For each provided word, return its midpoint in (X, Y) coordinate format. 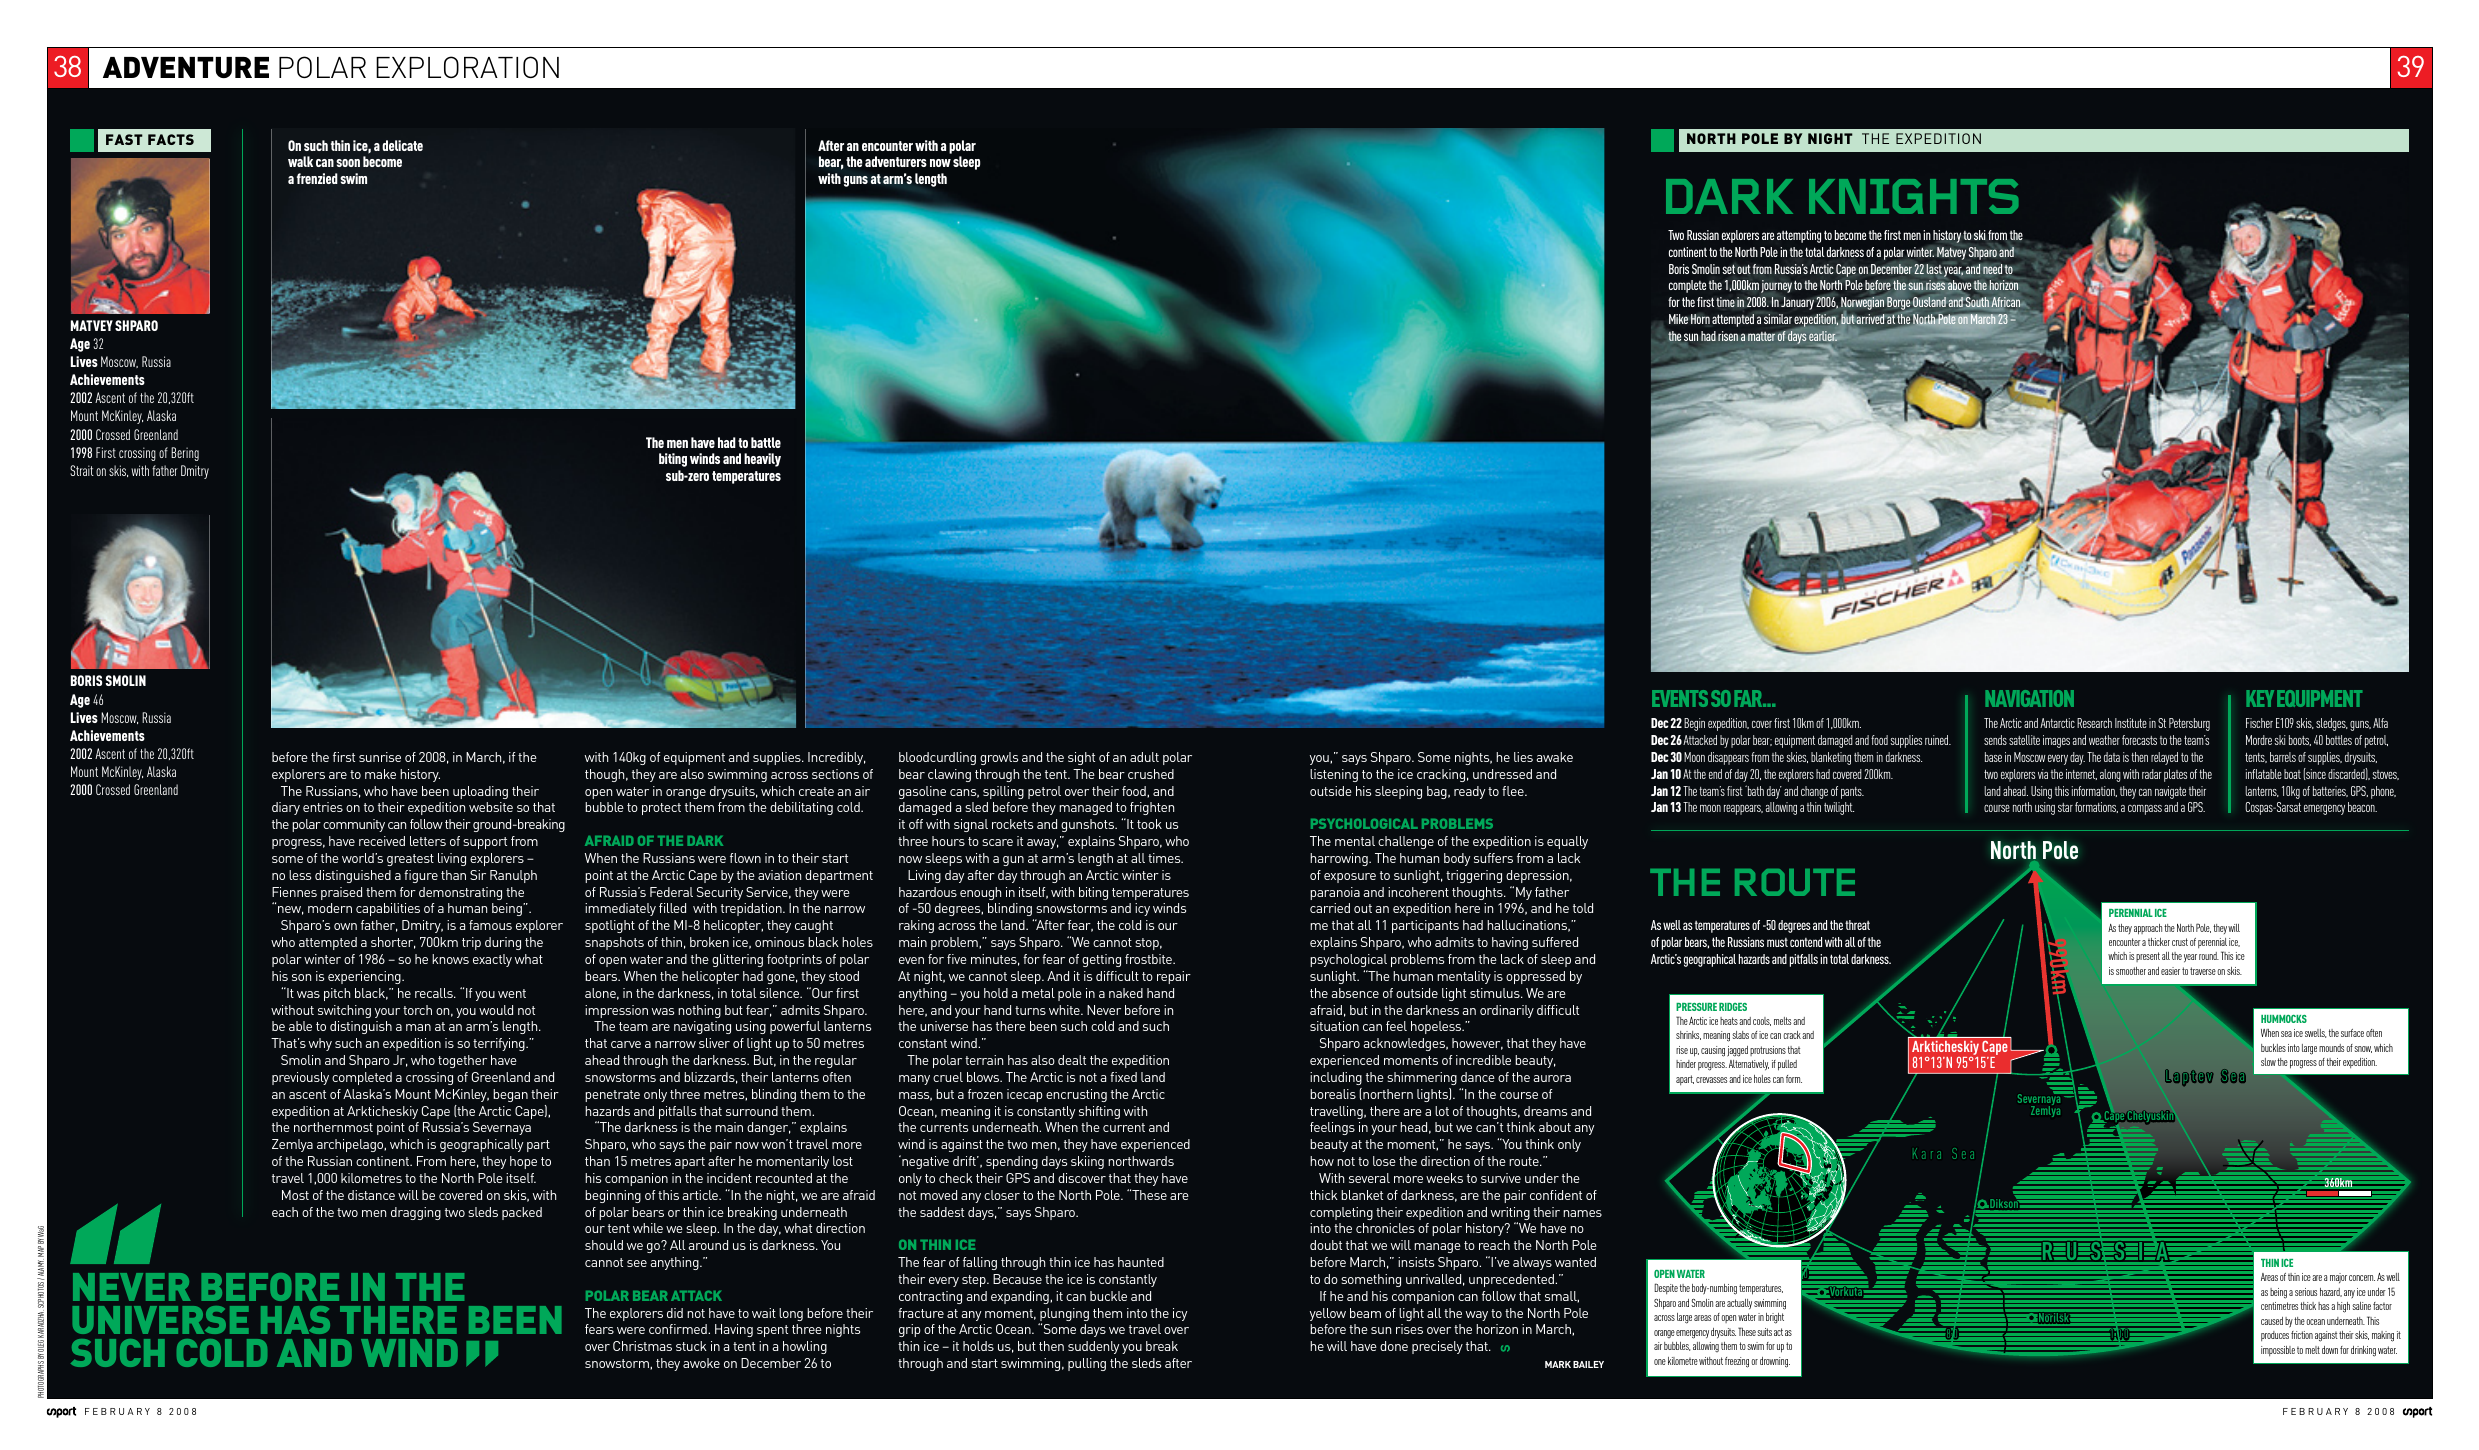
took (1149, 824)
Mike (1679, 319)
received (382, 841)
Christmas (642, 1346)
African (2005, 302)
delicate (402, 145)
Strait (82, 470)
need (1992, 269)
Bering (185, 454)
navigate (2170, 792)
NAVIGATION (2029, 698)
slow (2268, 1062)
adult (1144, 757)
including (1336, 1078)
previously (300, 1078)
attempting (1799, 236)
